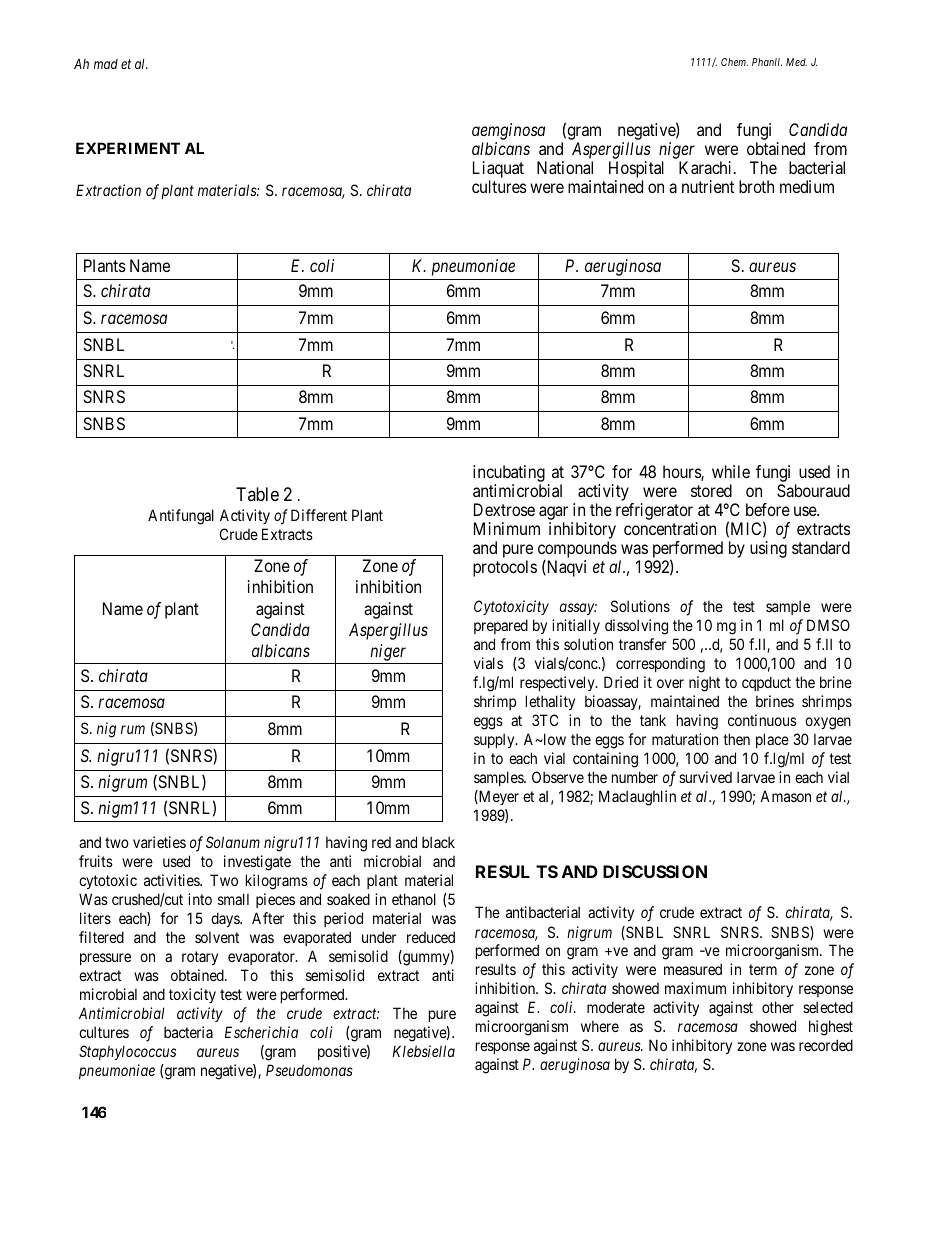 The width and height of the screenshot is (952, 1233). I want to click on black, so click(438, 842).
